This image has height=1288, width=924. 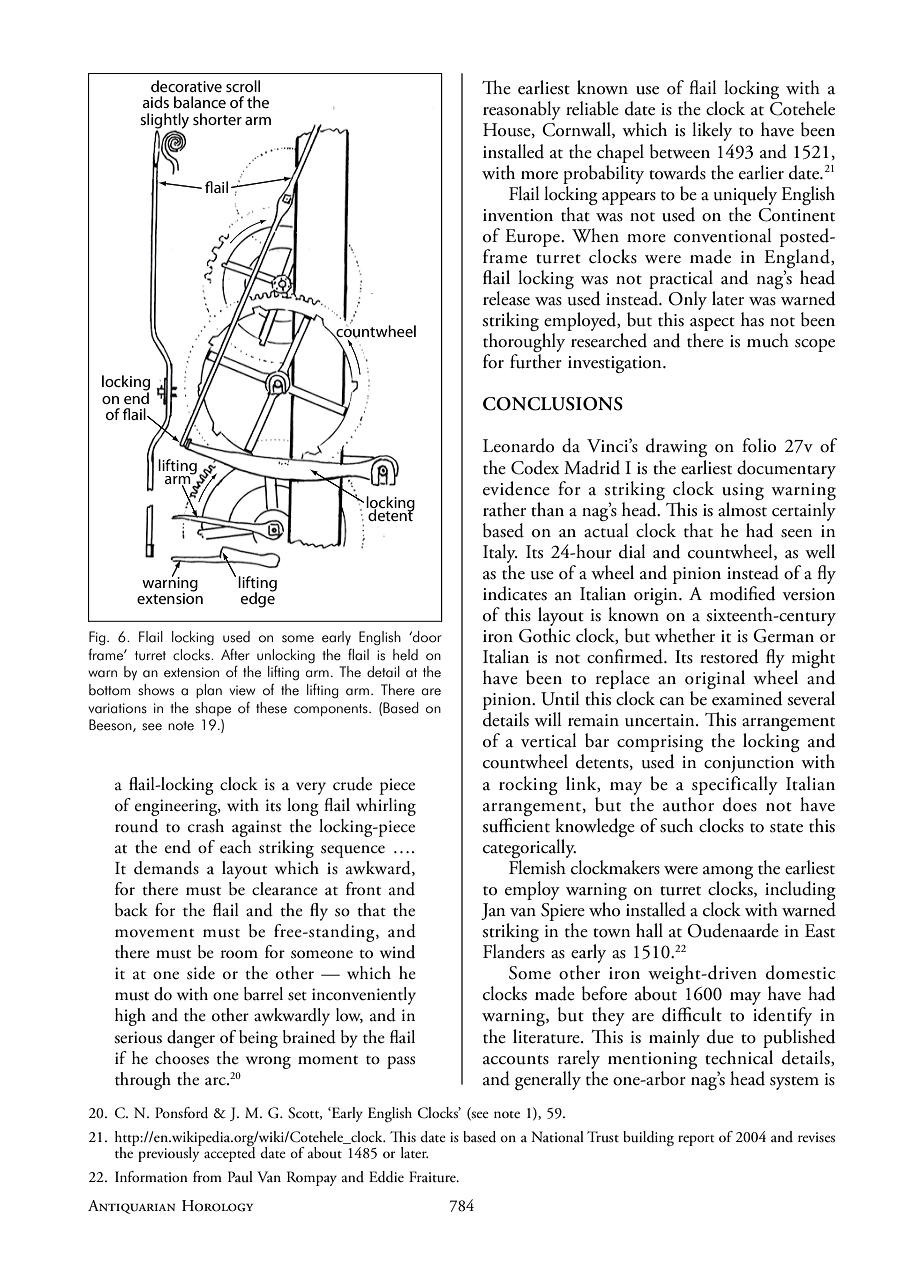 What do you see at coordinates (506, 298) in the image?
I see `release` at bounding box center [506, 298].
